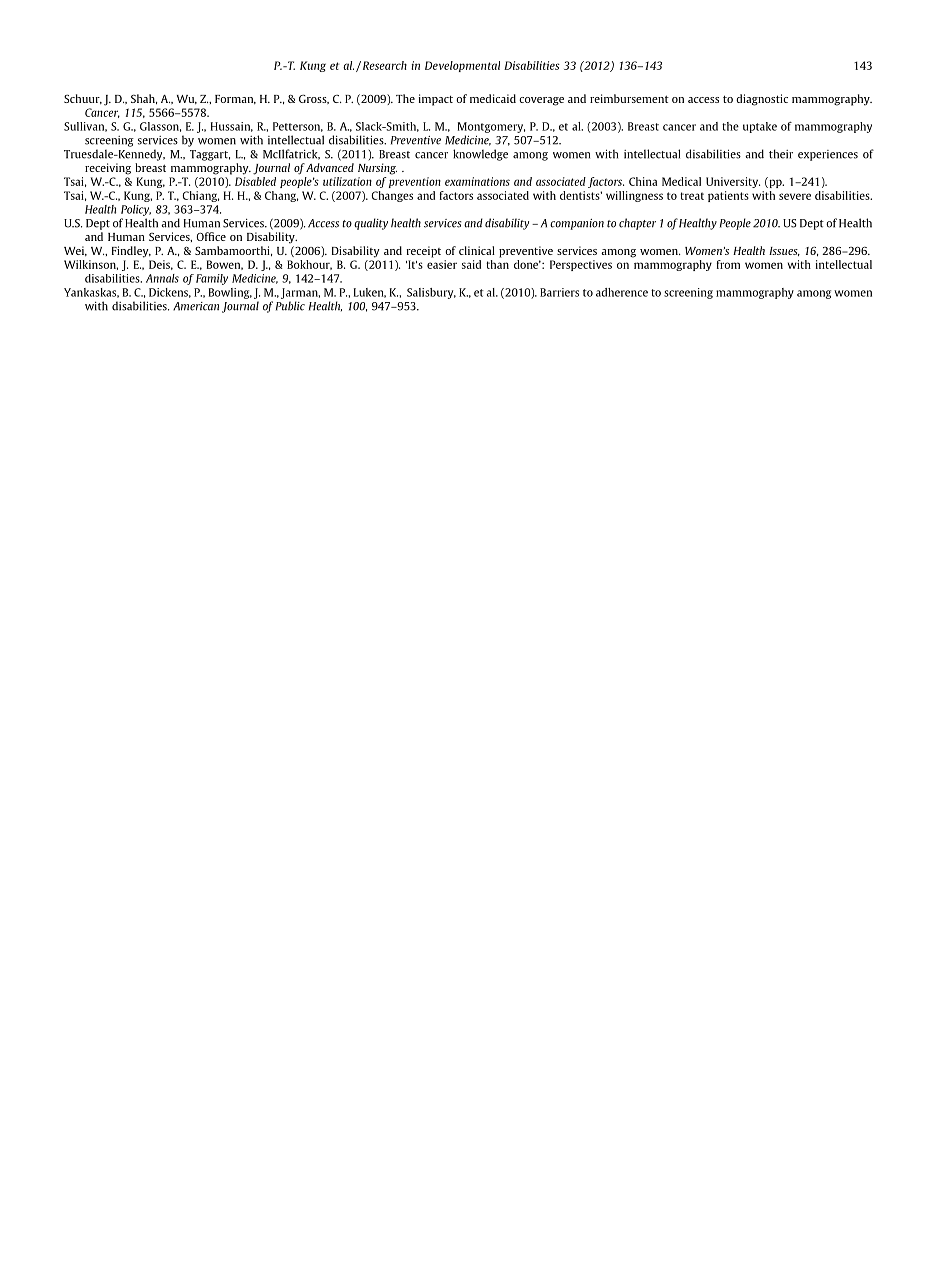 Image resolution: width=944 pixels, height=1288 pixels. What do you see at coordinates (431, 293) in the document?
I see `Salisbury` at bounding box center [431, 293].
